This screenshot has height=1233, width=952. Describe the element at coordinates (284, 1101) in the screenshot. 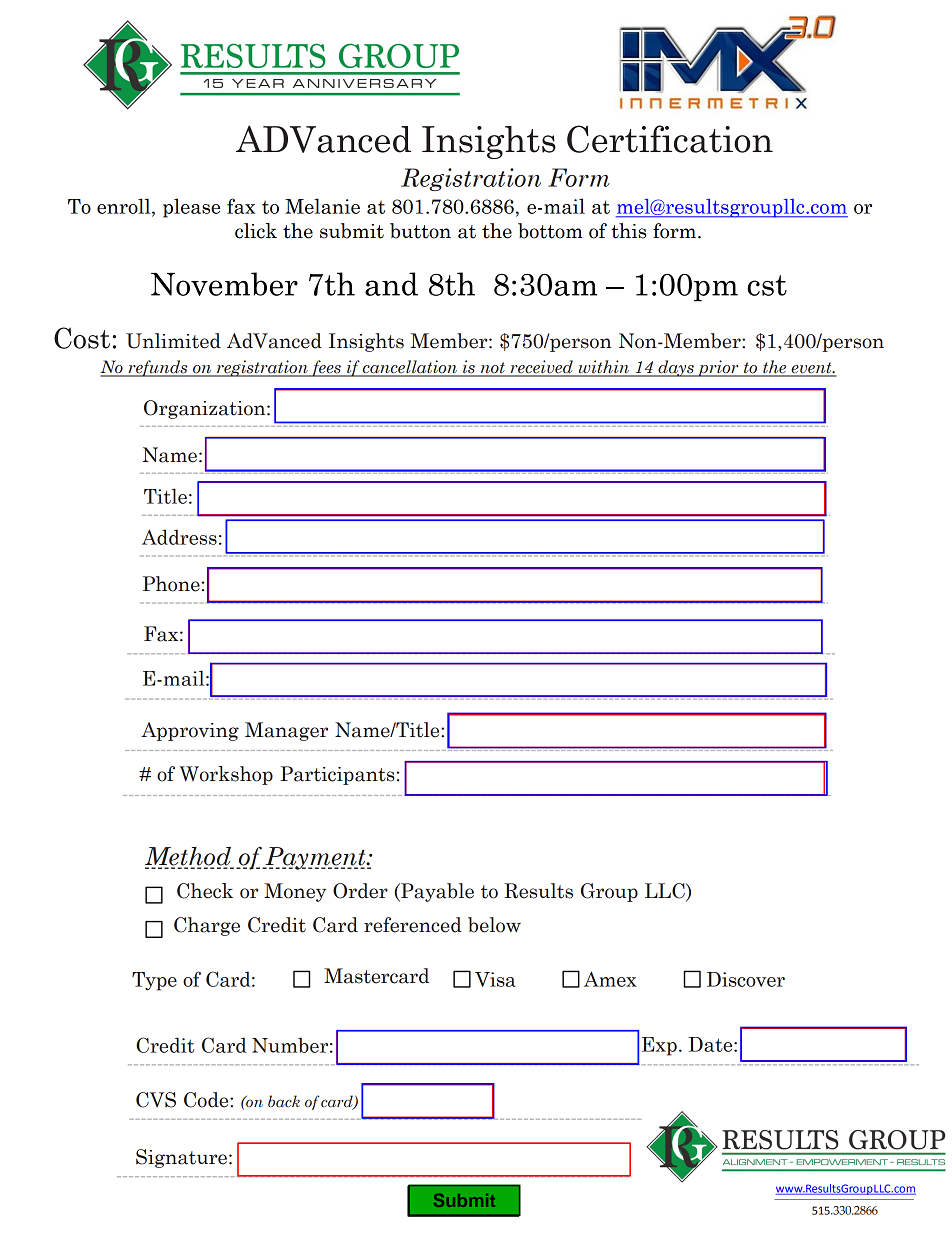

I see `back` at that location.
